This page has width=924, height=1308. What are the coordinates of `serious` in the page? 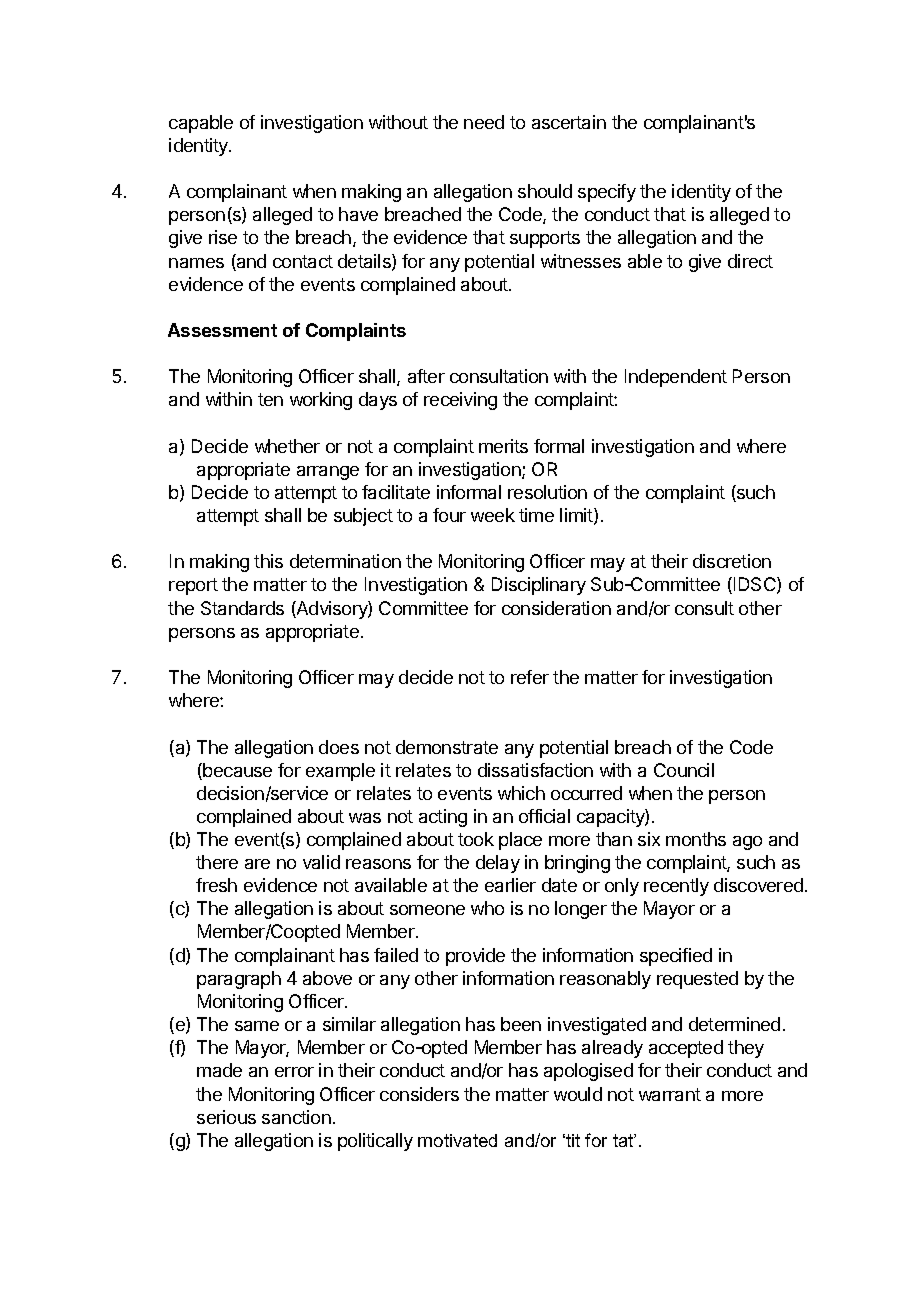 It's located at (226, 1117).
